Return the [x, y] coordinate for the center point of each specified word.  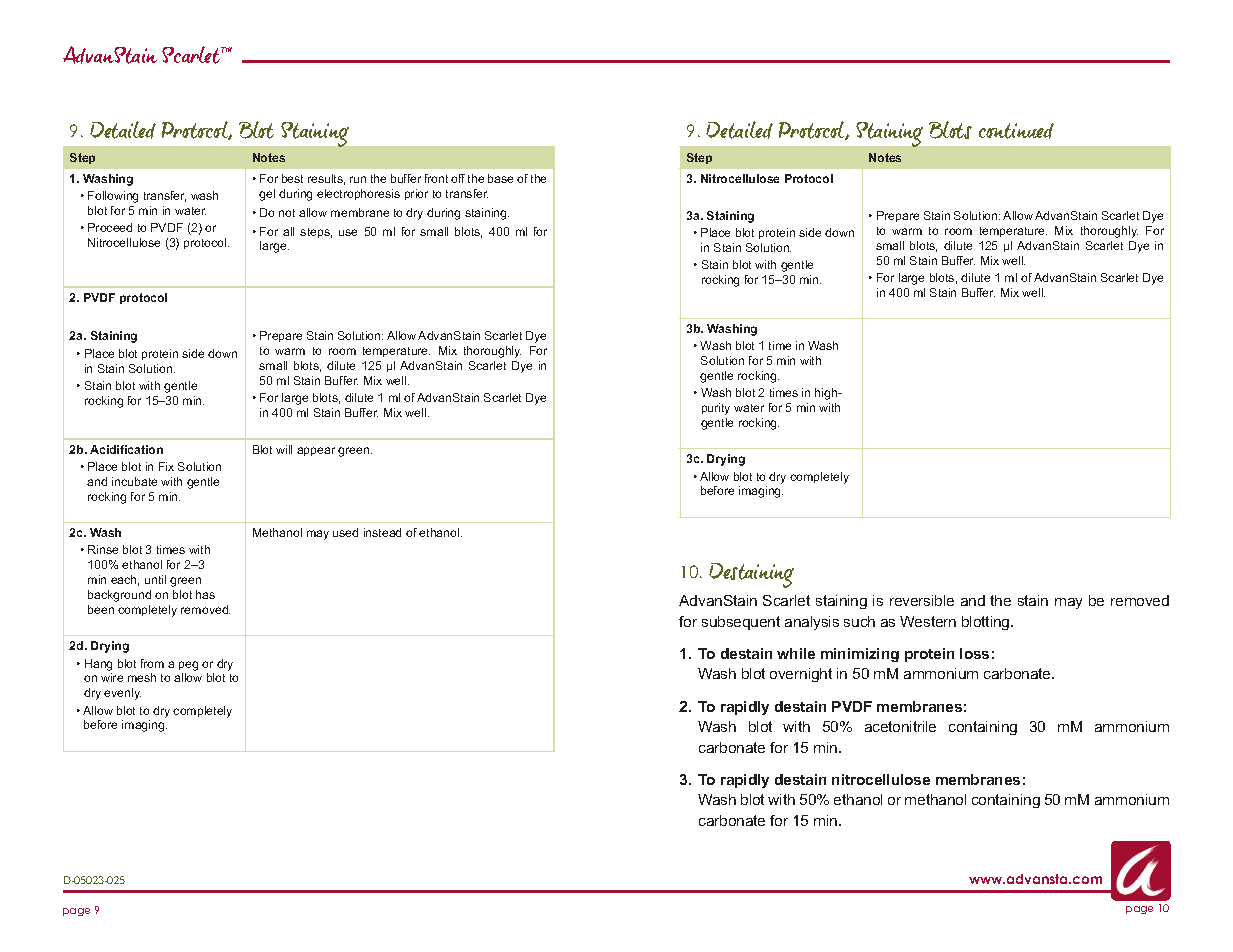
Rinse [103, 549]
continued [1016, 131]
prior [416, 194]
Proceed [110, 227]
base [500, 178]
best [292, 178]
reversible [922, 600]
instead [382, 532]
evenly [122, 694]
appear [316, 451]
